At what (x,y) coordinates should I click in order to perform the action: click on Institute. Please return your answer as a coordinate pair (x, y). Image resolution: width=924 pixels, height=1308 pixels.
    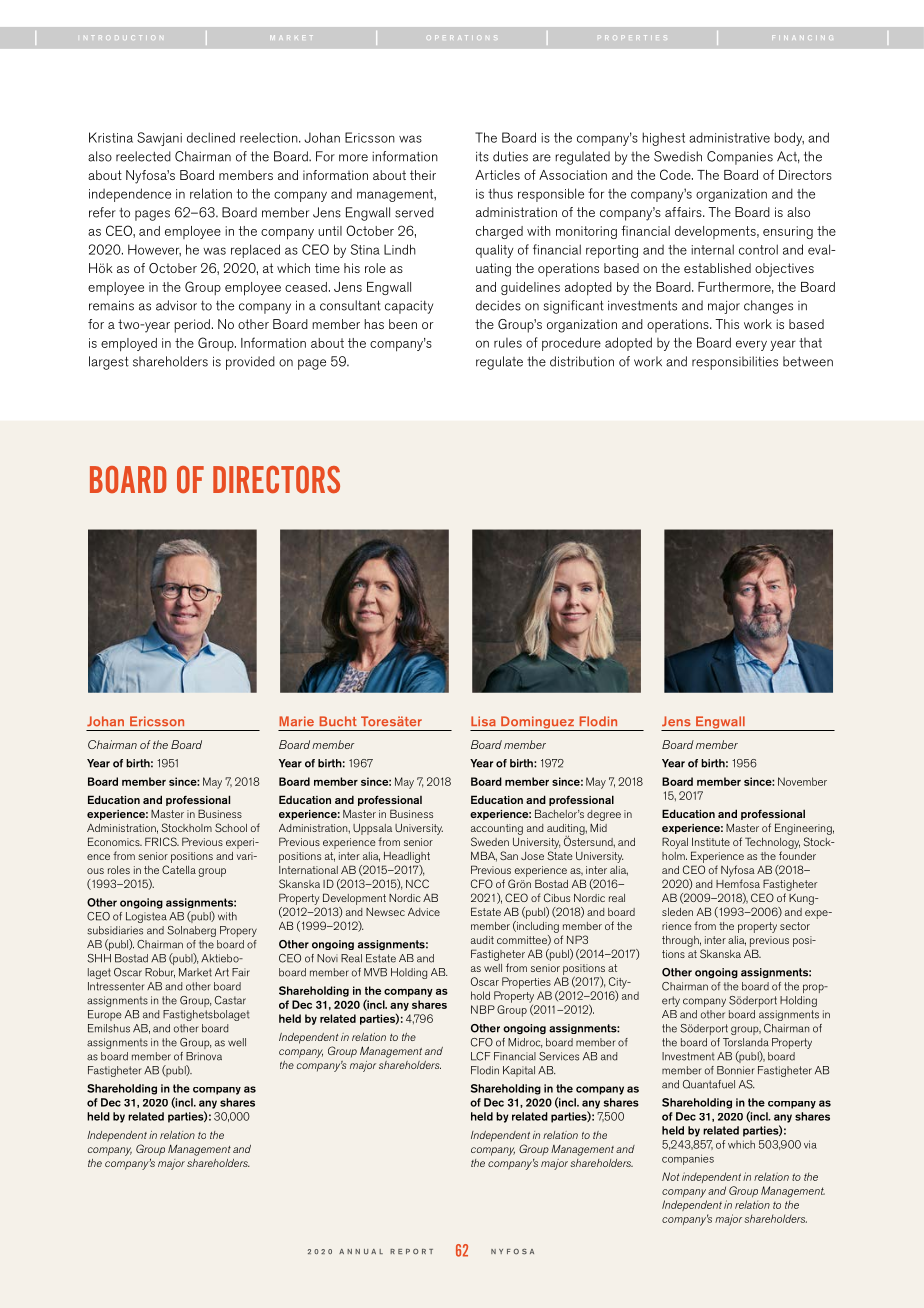
    Looking at the image, I should click on (711, 842).
